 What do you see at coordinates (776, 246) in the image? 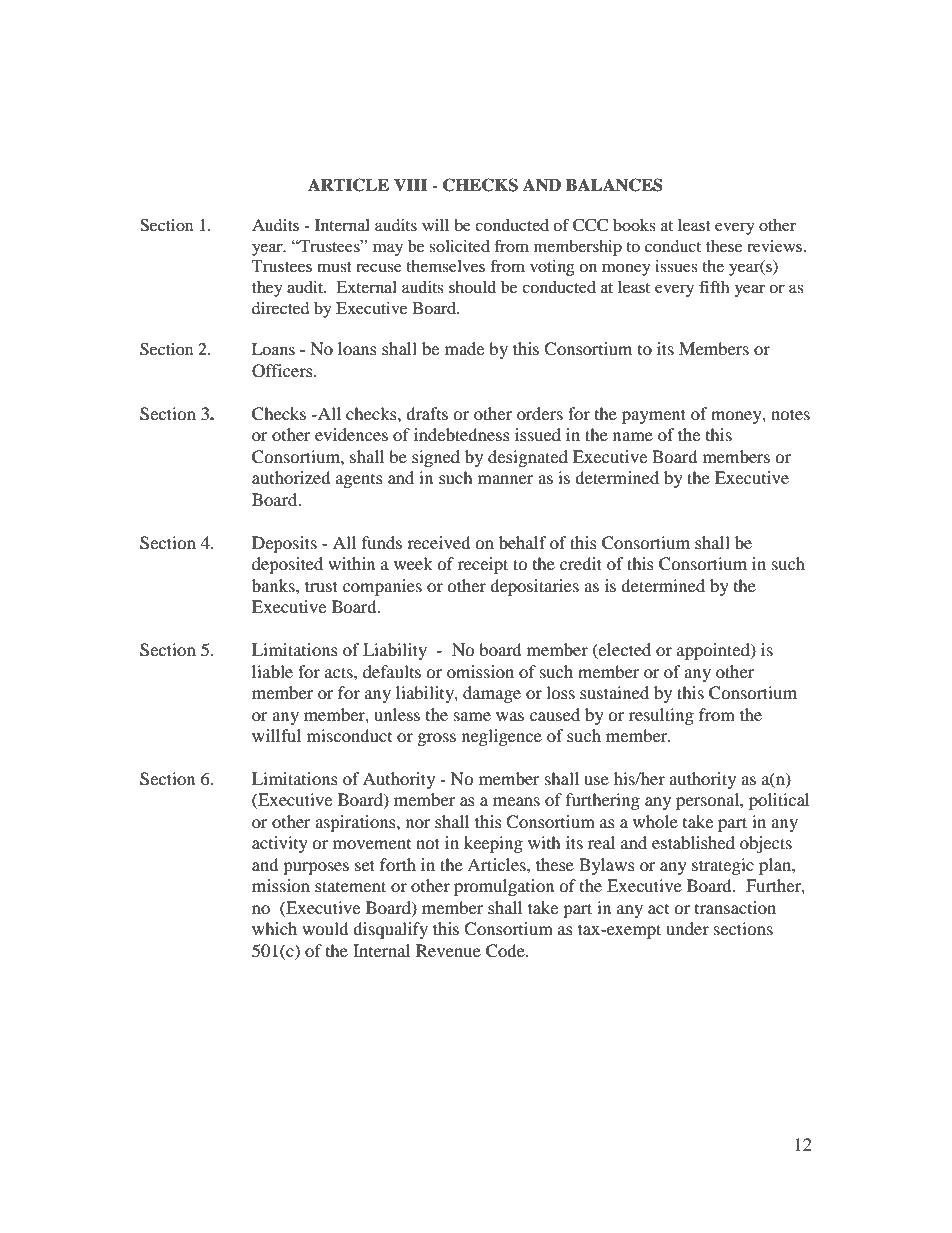
I see `reviews` at bounding box center [776, 246].
